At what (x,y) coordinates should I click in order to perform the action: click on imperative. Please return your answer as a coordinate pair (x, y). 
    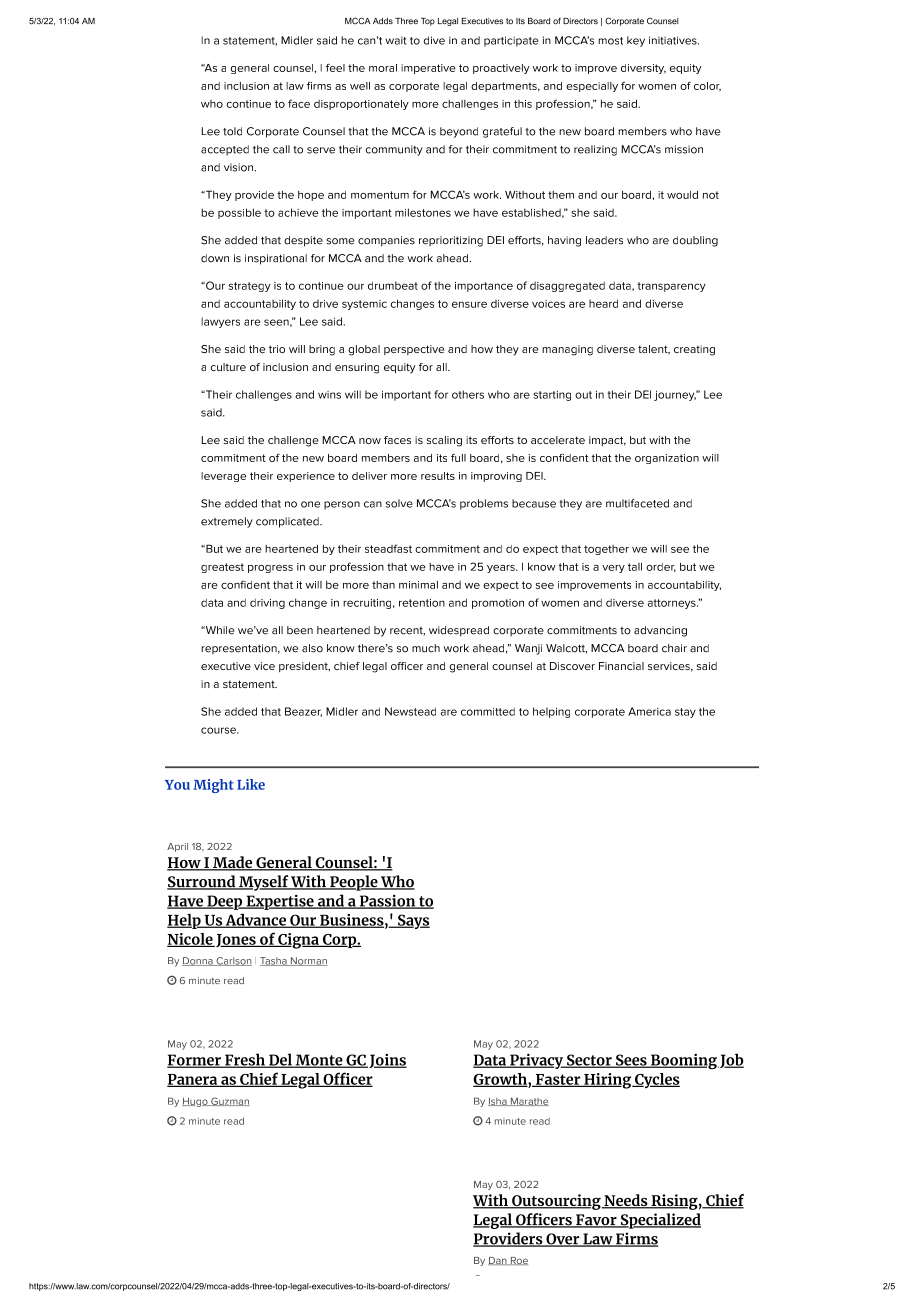
    Looking at the image, I should click on (428, 69).
